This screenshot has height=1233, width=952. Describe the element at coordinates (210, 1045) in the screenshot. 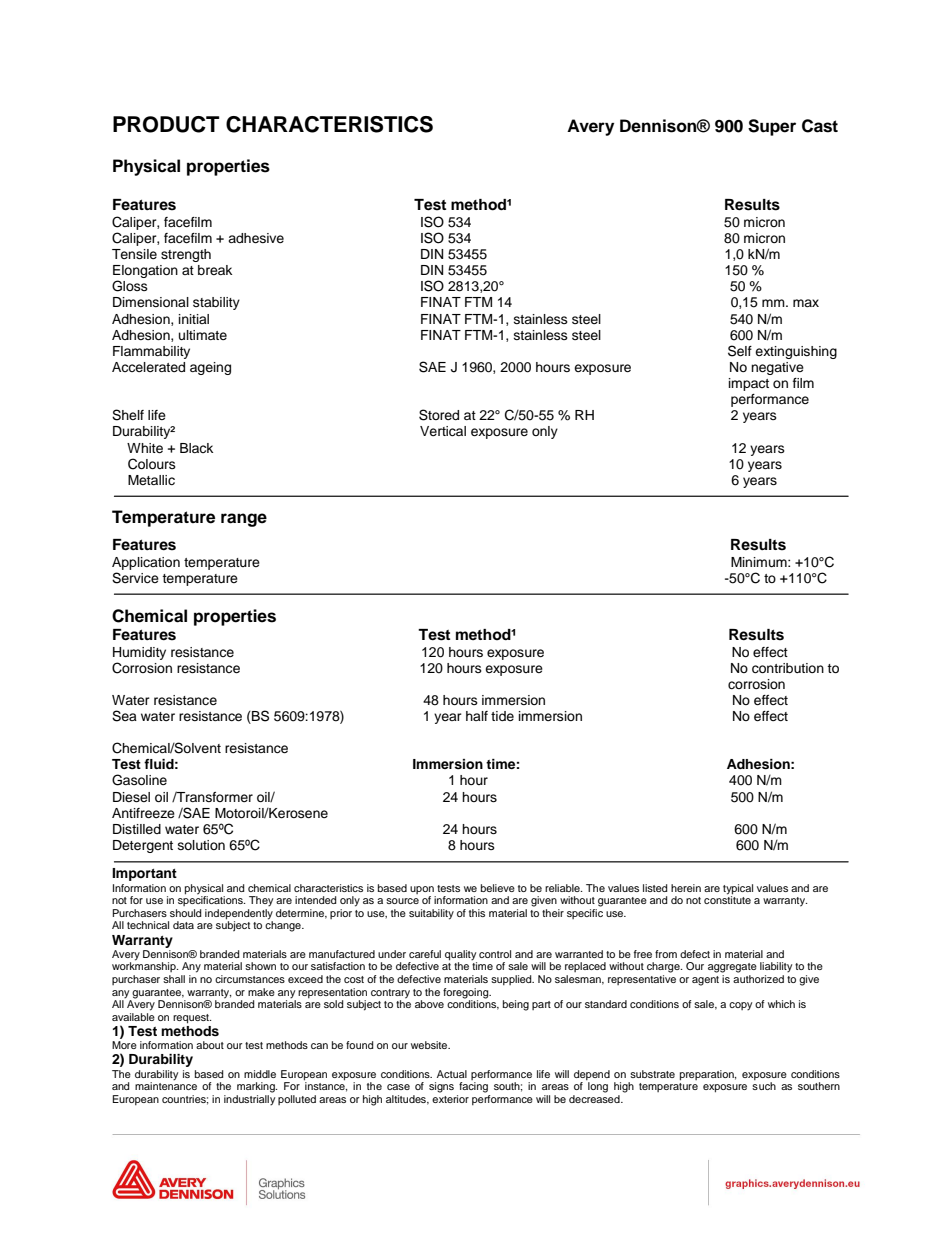

I see `about` at that location.
